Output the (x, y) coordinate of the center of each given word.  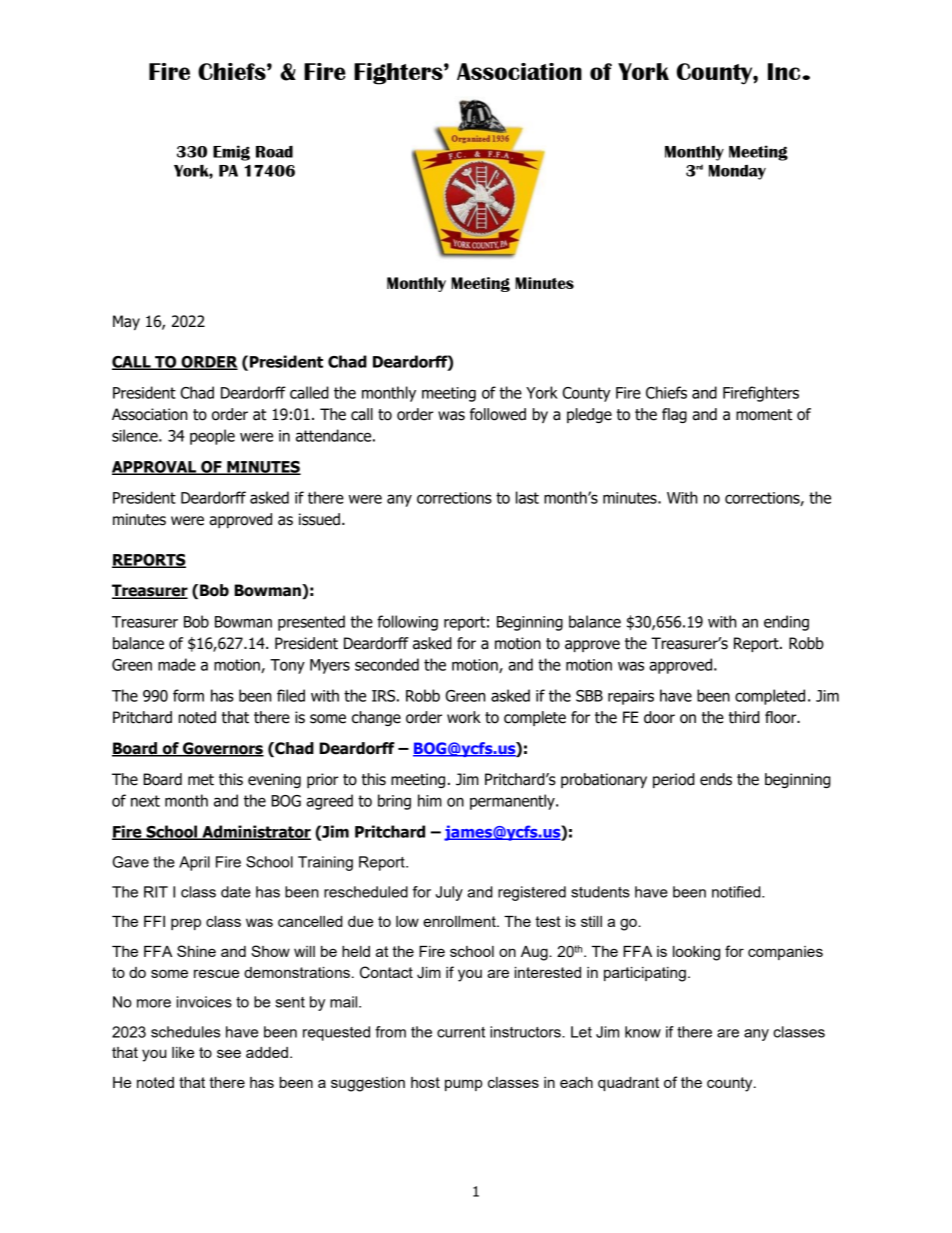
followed (498, 414)
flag (674, 415)
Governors (222, 749)
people (212, 437)
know (643, 1032)
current (461, 1032)
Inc (785, 71)
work (464, 717)
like (183, 1052)
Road (274, 152)
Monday (737, 172)
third (744, 717)
